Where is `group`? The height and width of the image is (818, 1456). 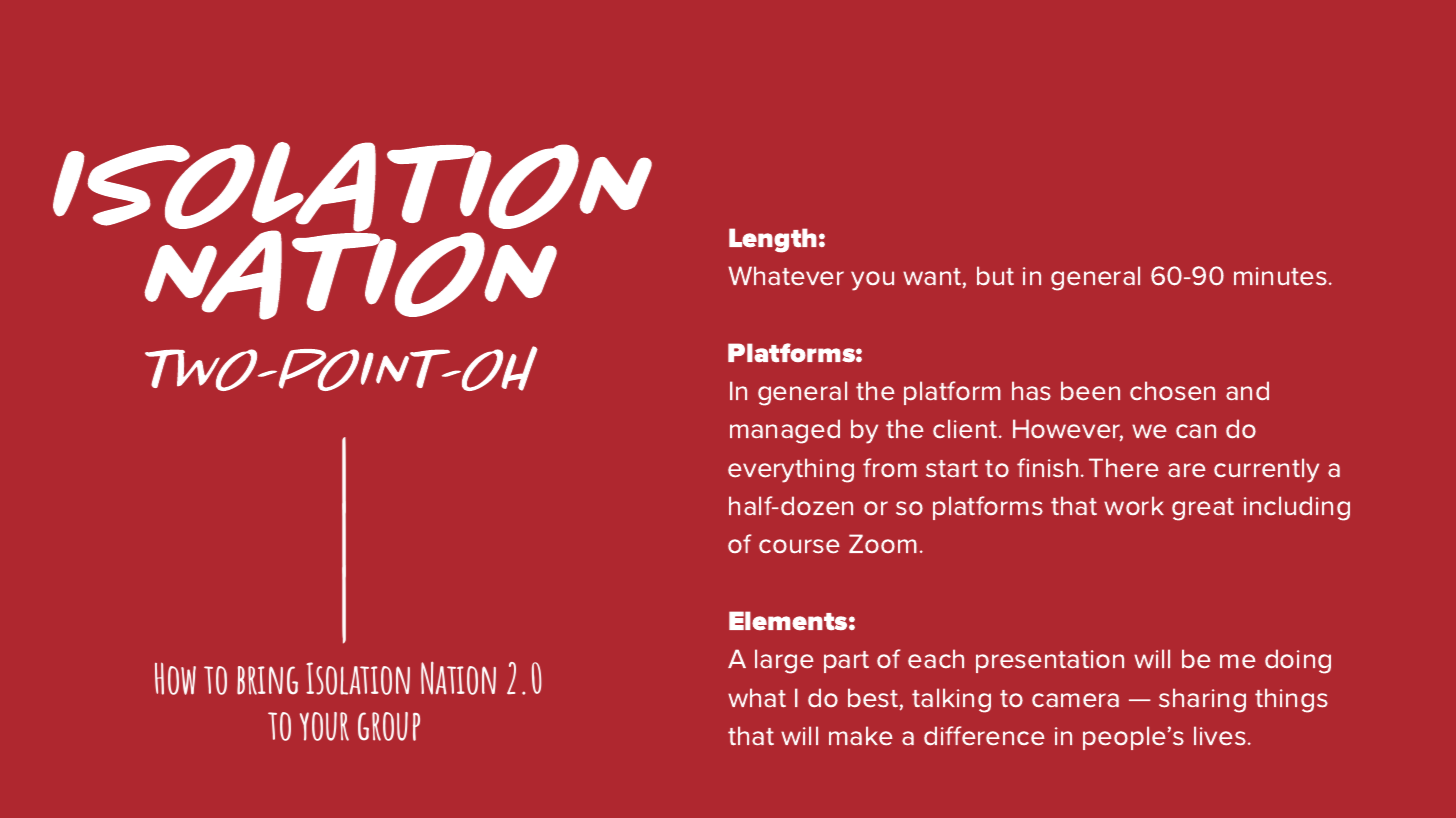
group is located at coordinates (389, 726).
